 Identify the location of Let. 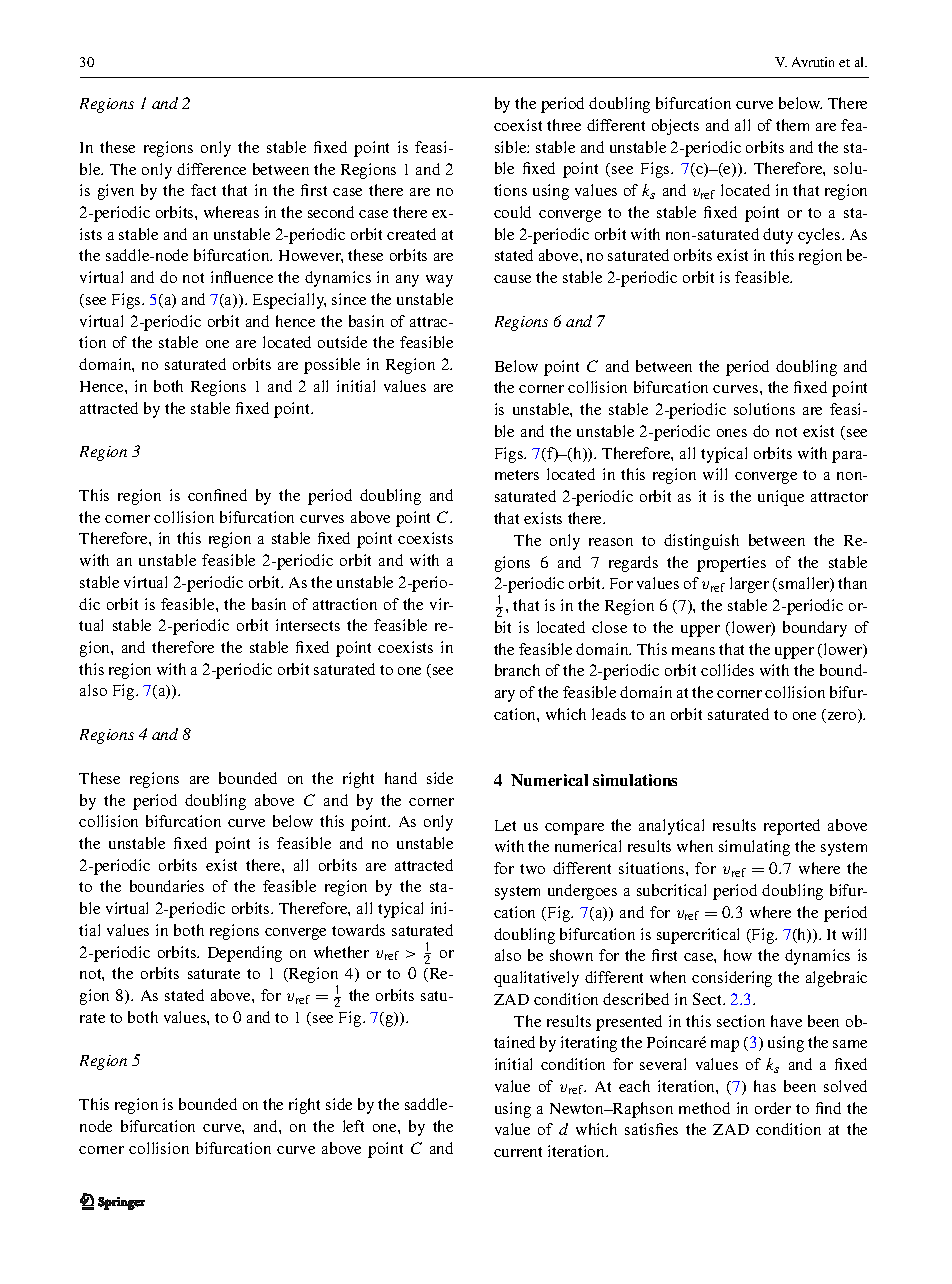
(505, 825).
